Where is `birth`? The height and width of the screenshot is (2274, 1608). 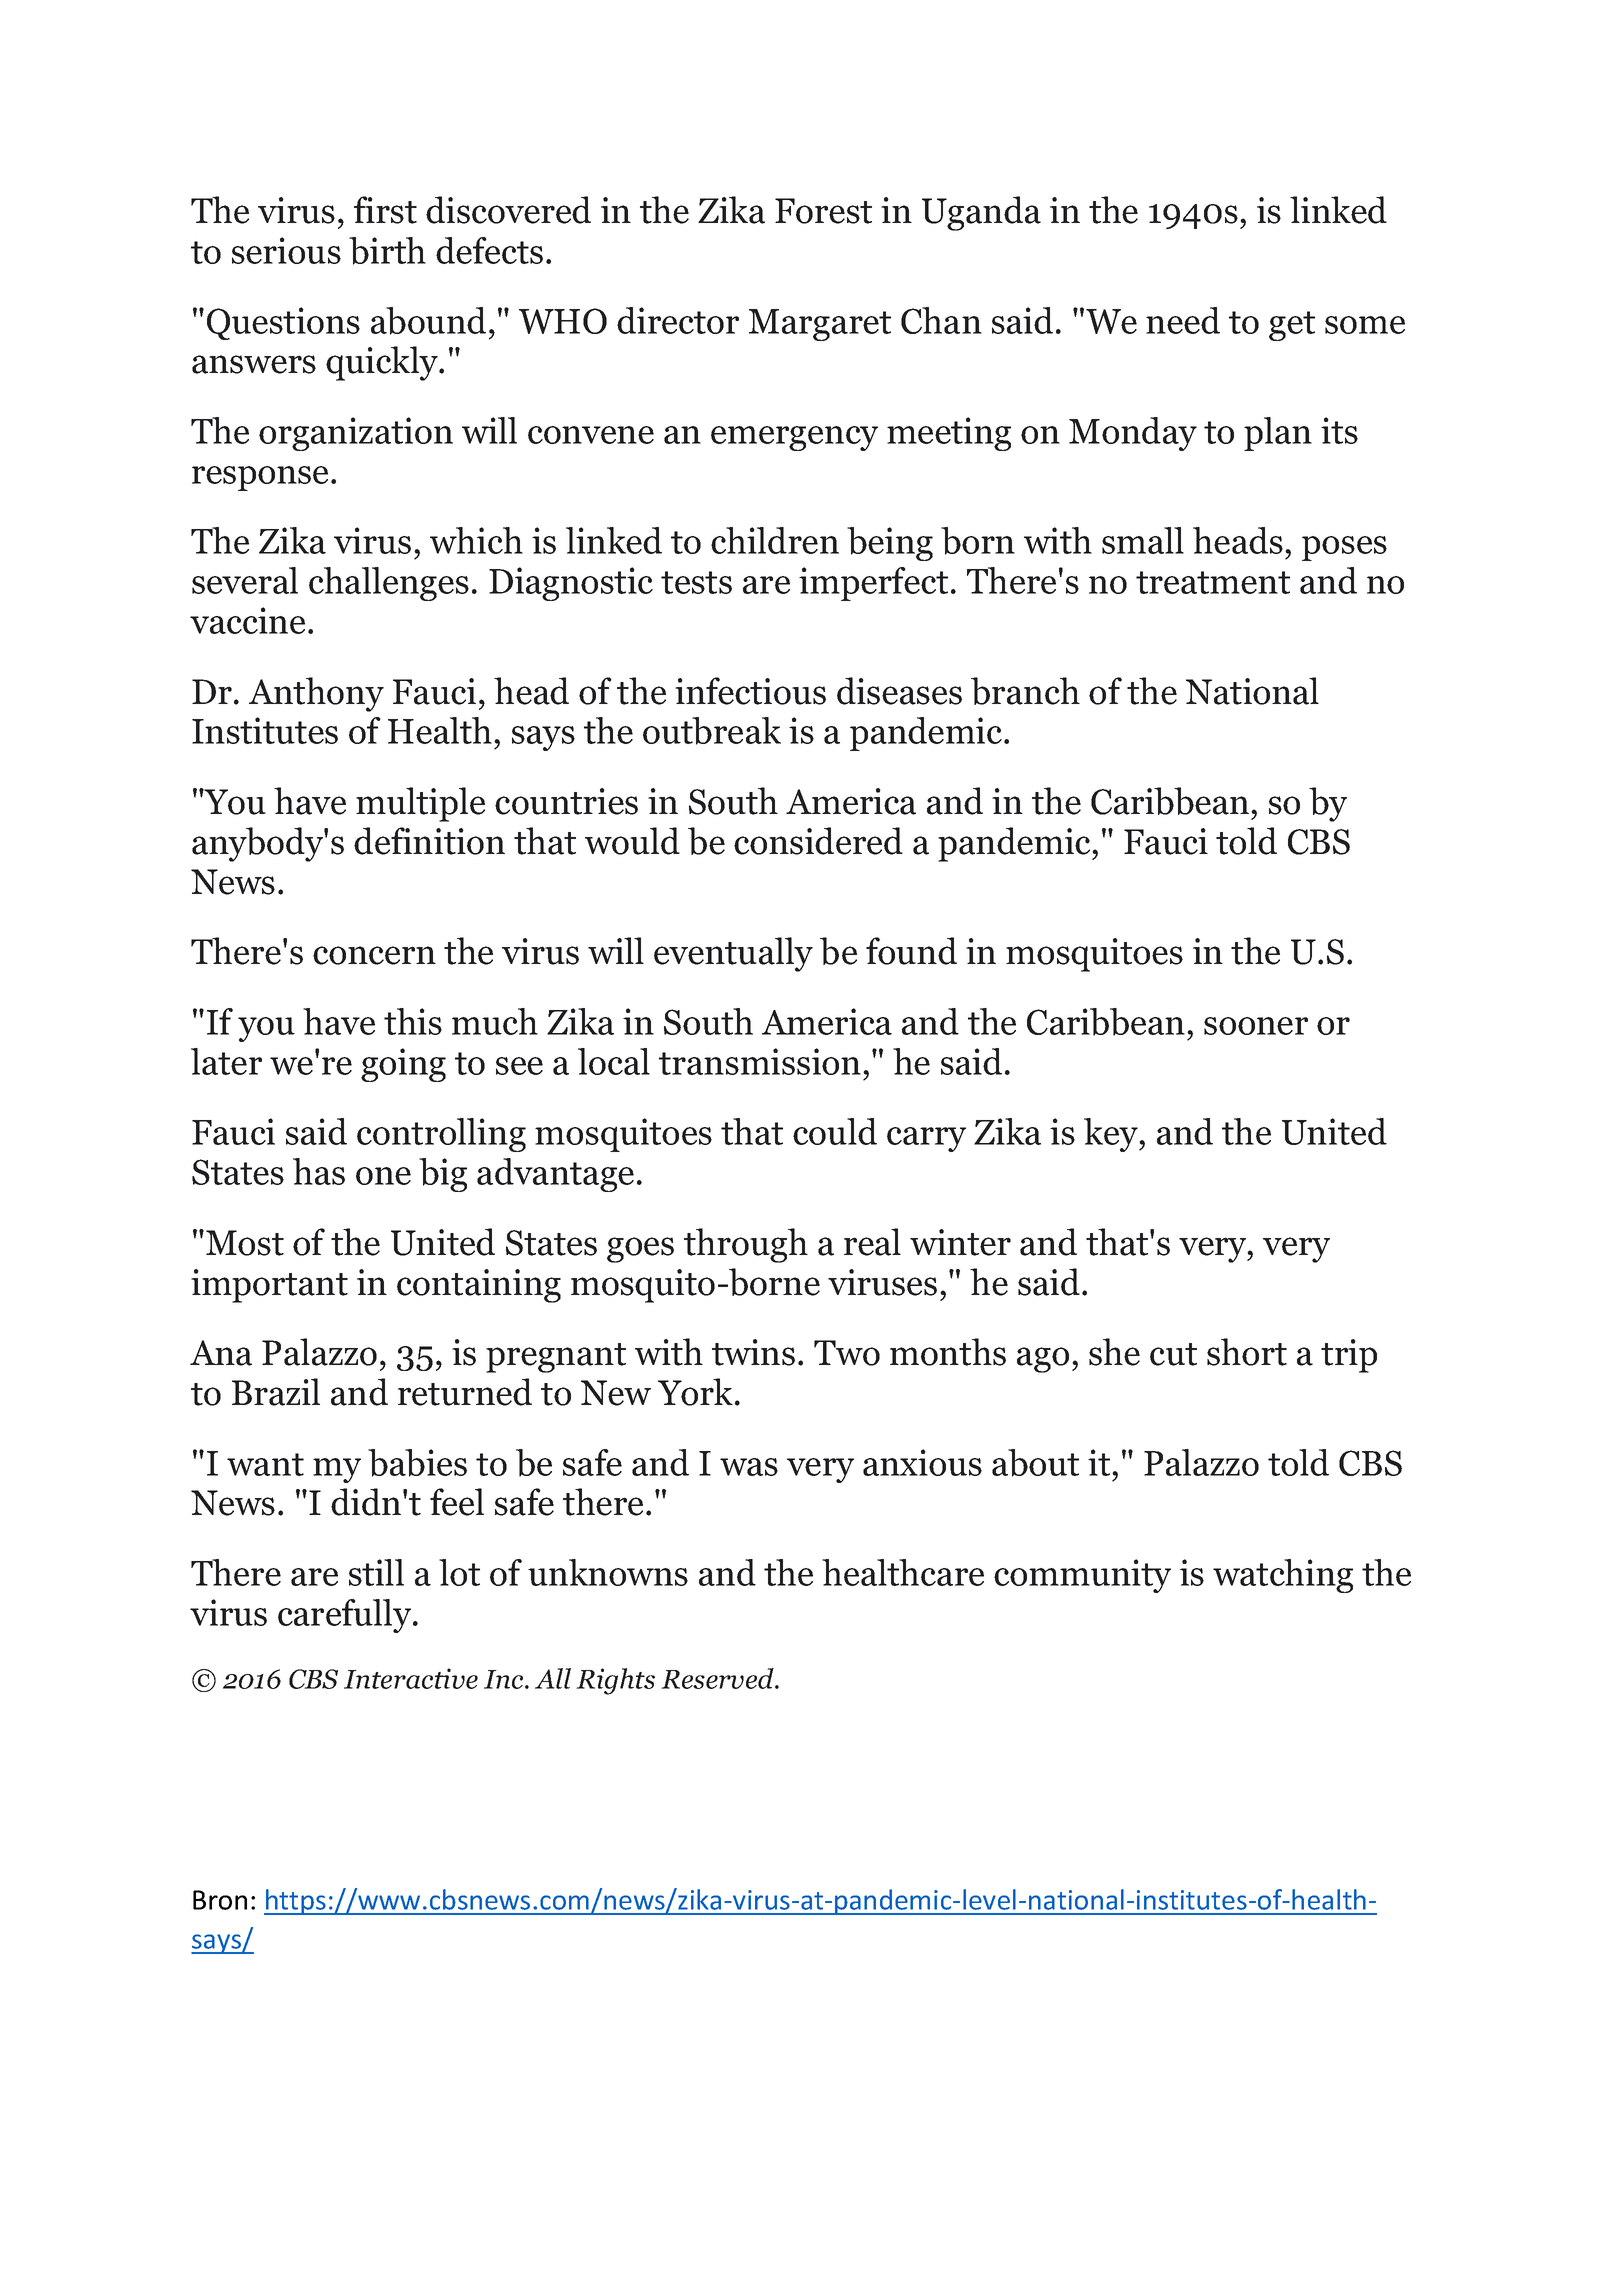
birth is located at coordinates (387, 251).
